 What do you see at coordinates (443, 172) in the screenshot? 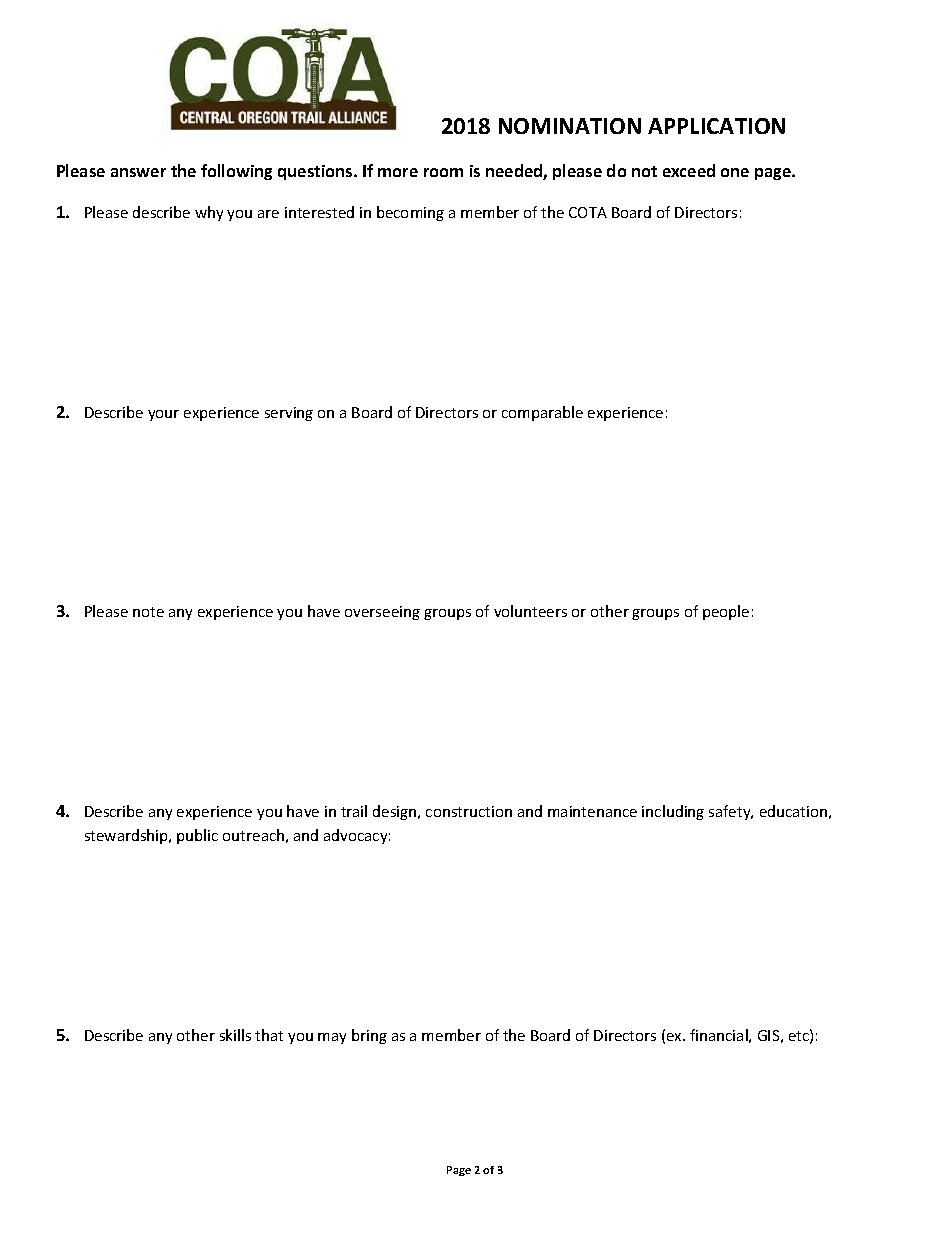
I see `room` at bounding box center [443, 172].
